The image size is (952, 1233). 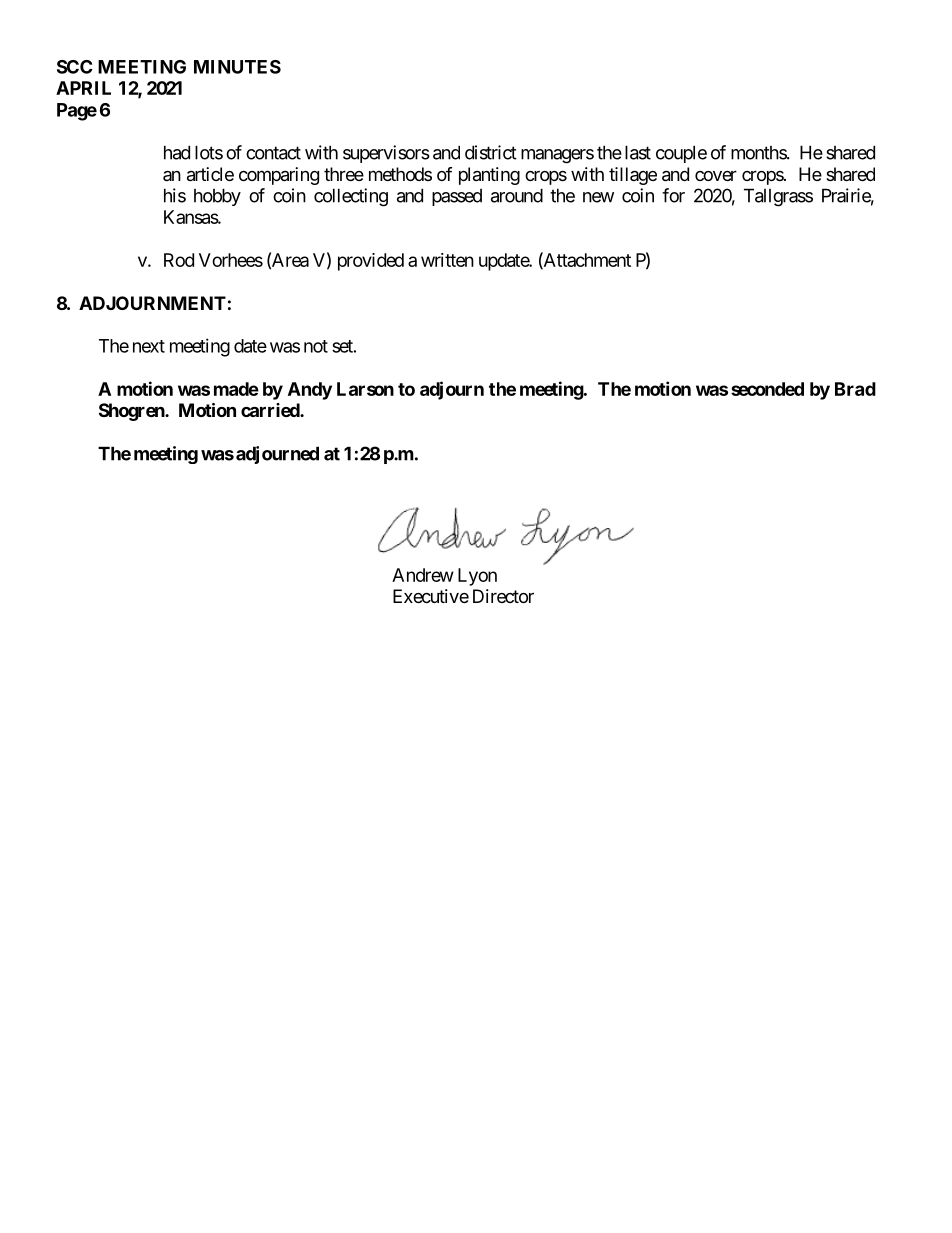 What do you see at coordinates (716, 175) in the screenshot?
I see `cover` at bounding box center [716, 175].
